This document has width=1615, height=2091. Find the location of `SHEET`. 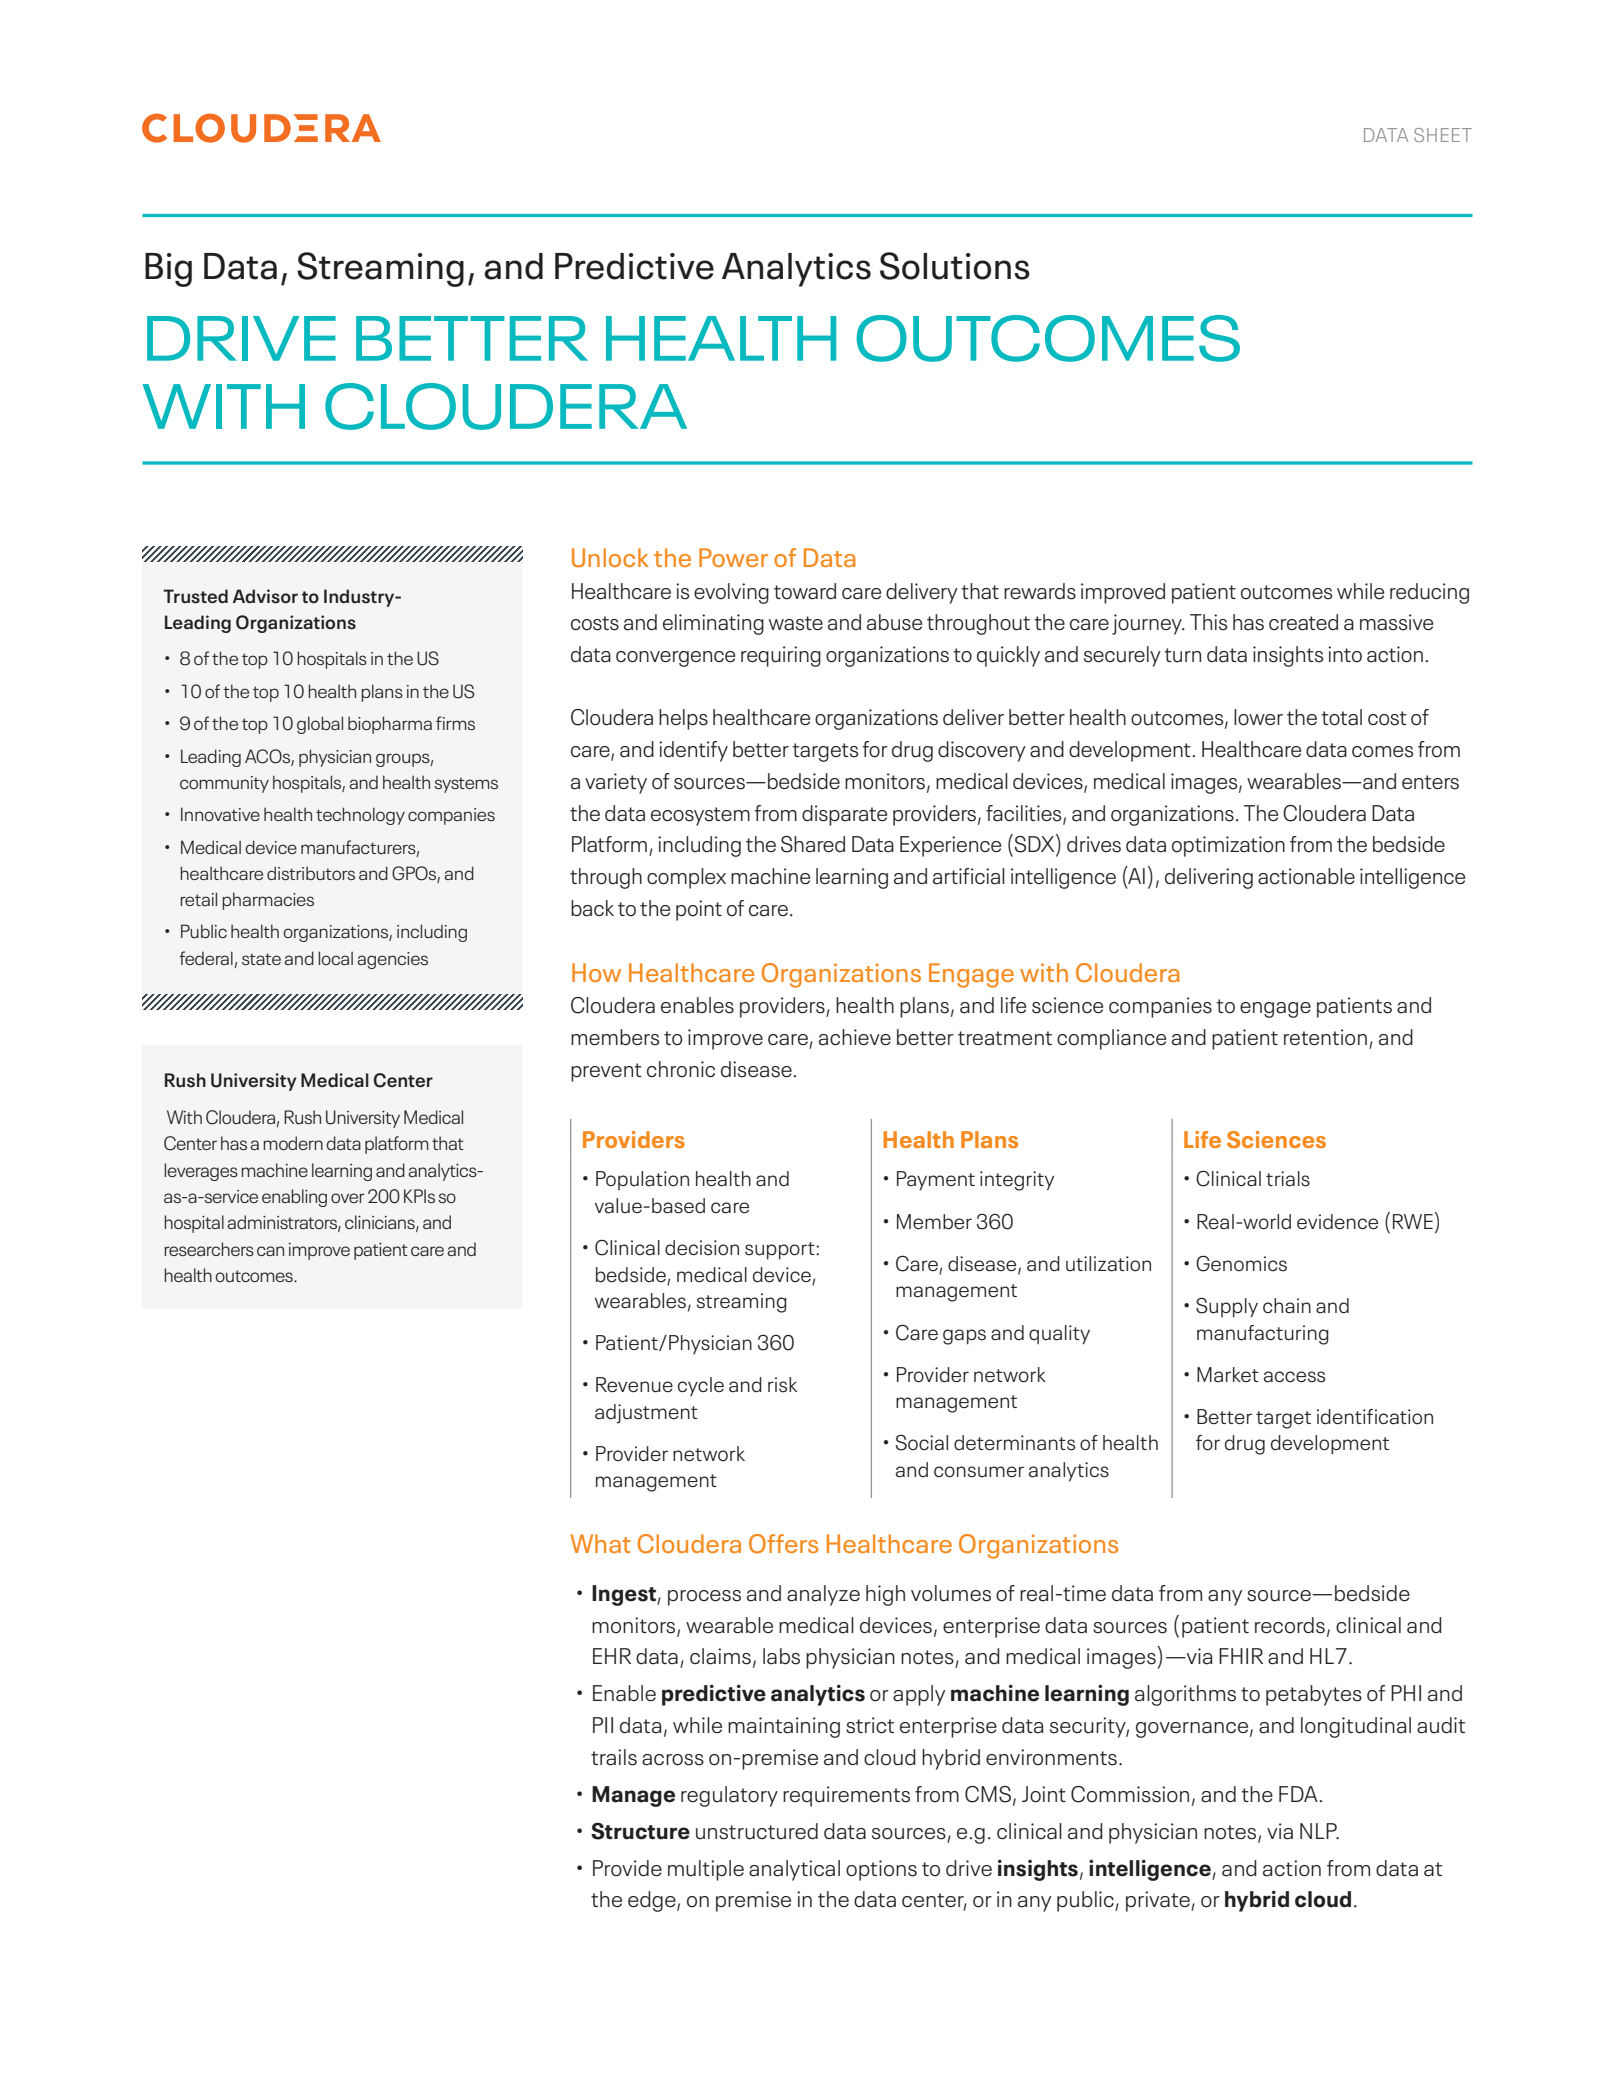

SHEET is located at coordinates (1443, 135).
